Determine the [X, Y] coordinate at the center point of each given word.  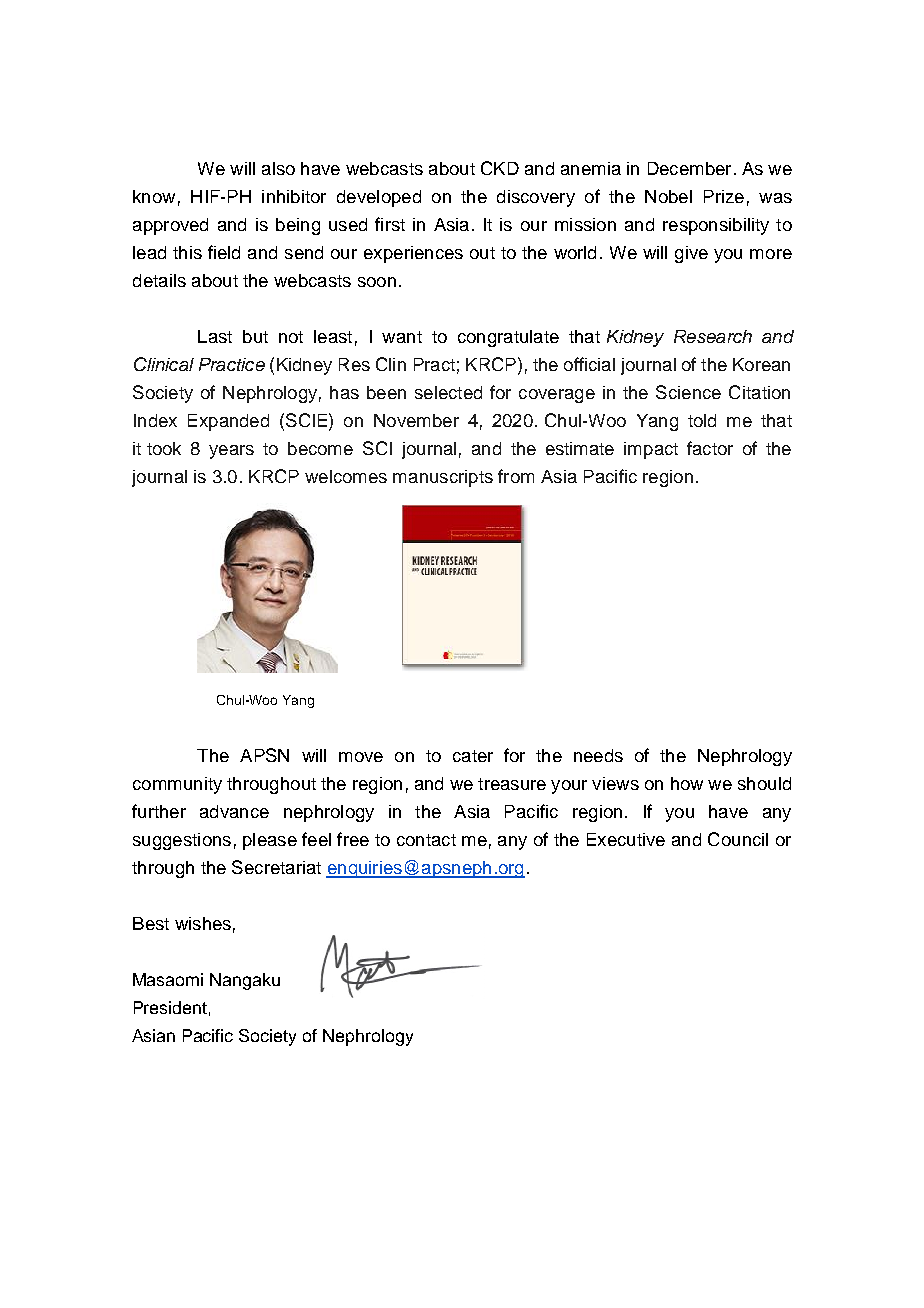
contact [426, 840]
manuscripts [443, 478]
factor [710, 448]
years [231, 452]
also [278, 168]
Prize [724, 196]
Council [738, 839]
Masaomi [168, 979]
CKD [500, 168]
